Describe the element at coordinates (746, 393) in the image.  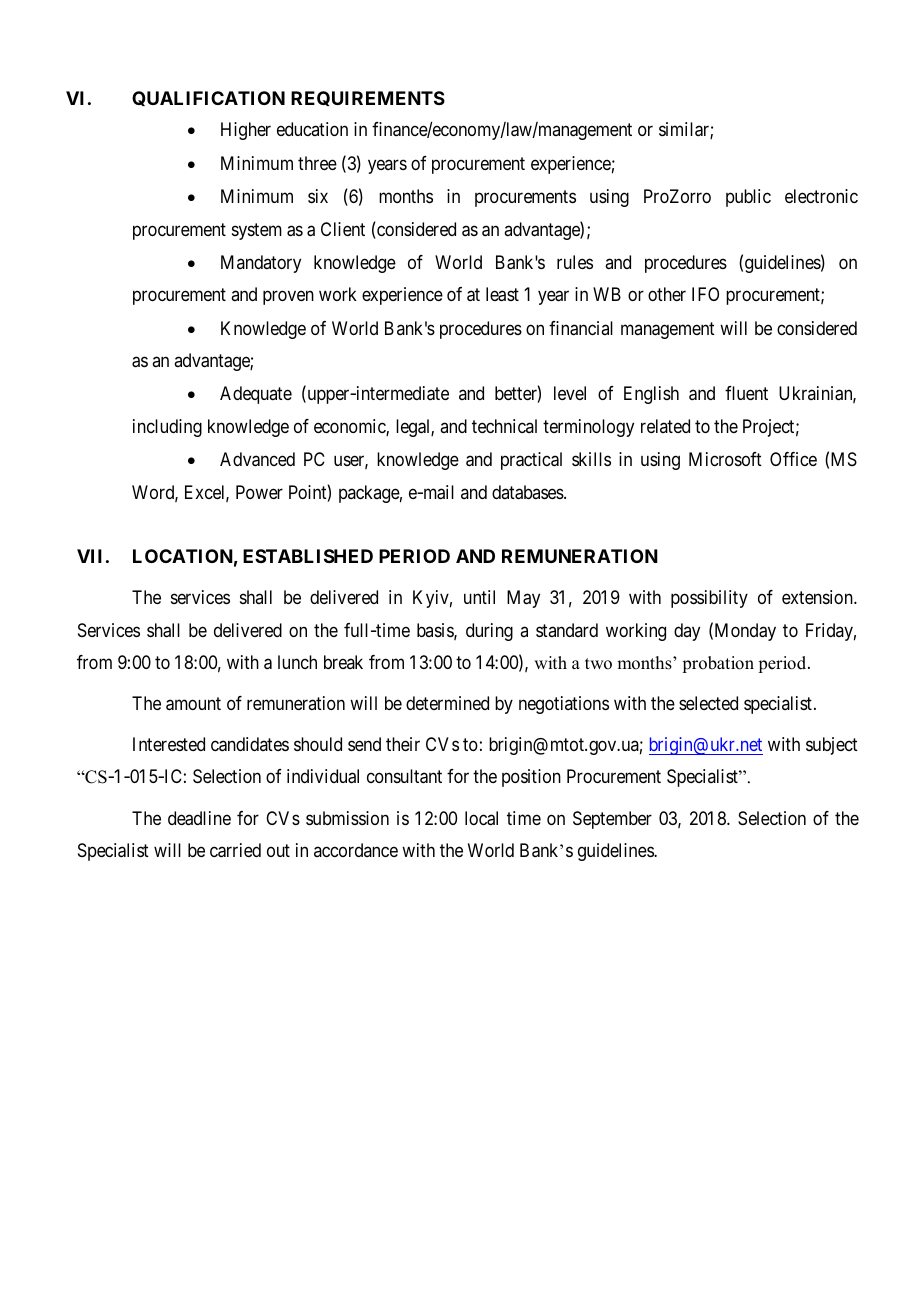
I see `fluent` at that location.
